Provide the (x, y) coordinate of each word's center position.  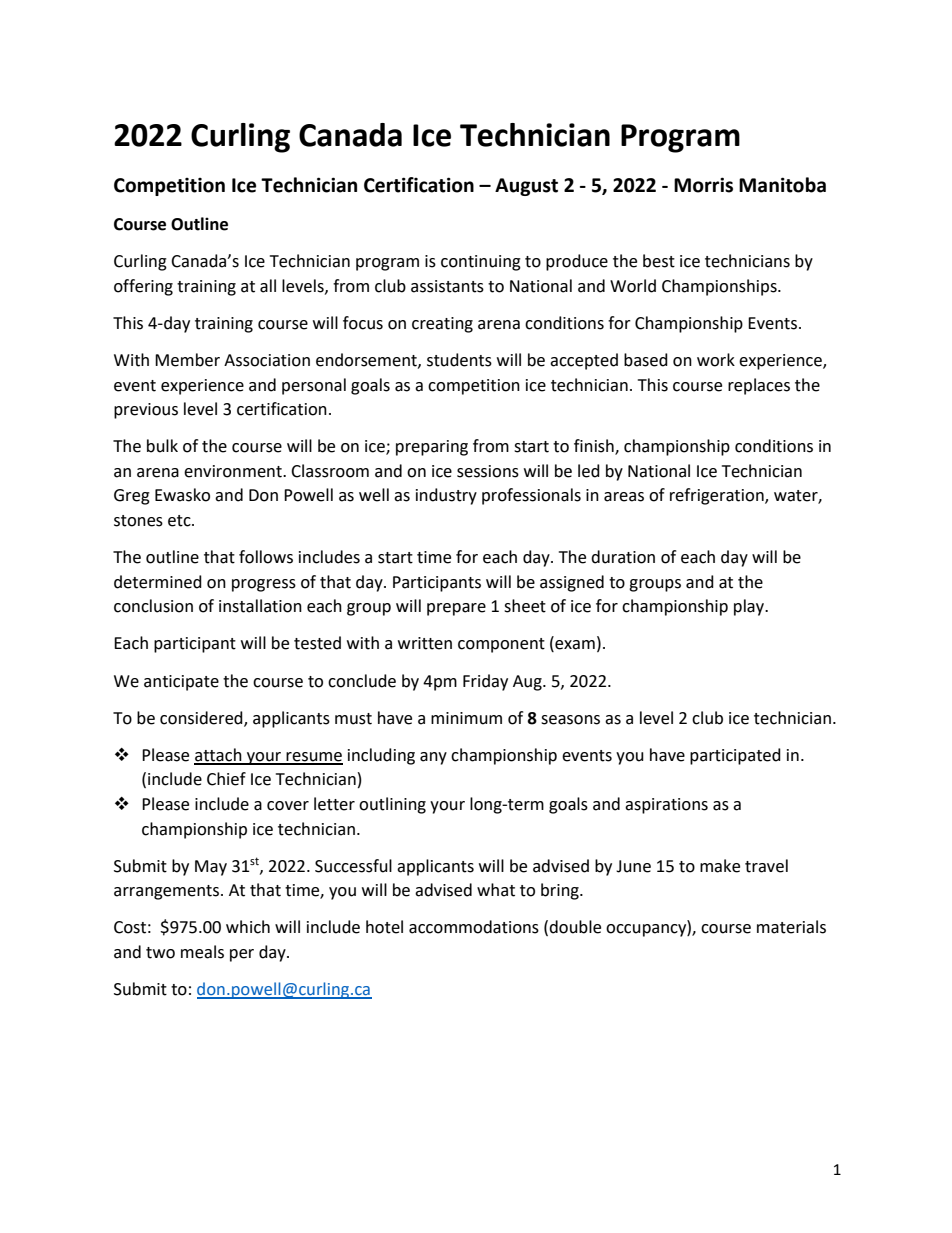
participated (735, 756)
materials (791, 927)
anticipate (181, 683)
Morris (703, 185)
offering (143, 287)
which (248, 927)
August (526, 187)
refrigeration (718, 496)
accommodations (474, 927)
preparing (432, 448)
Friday (485, 682)
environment (234, 471)
